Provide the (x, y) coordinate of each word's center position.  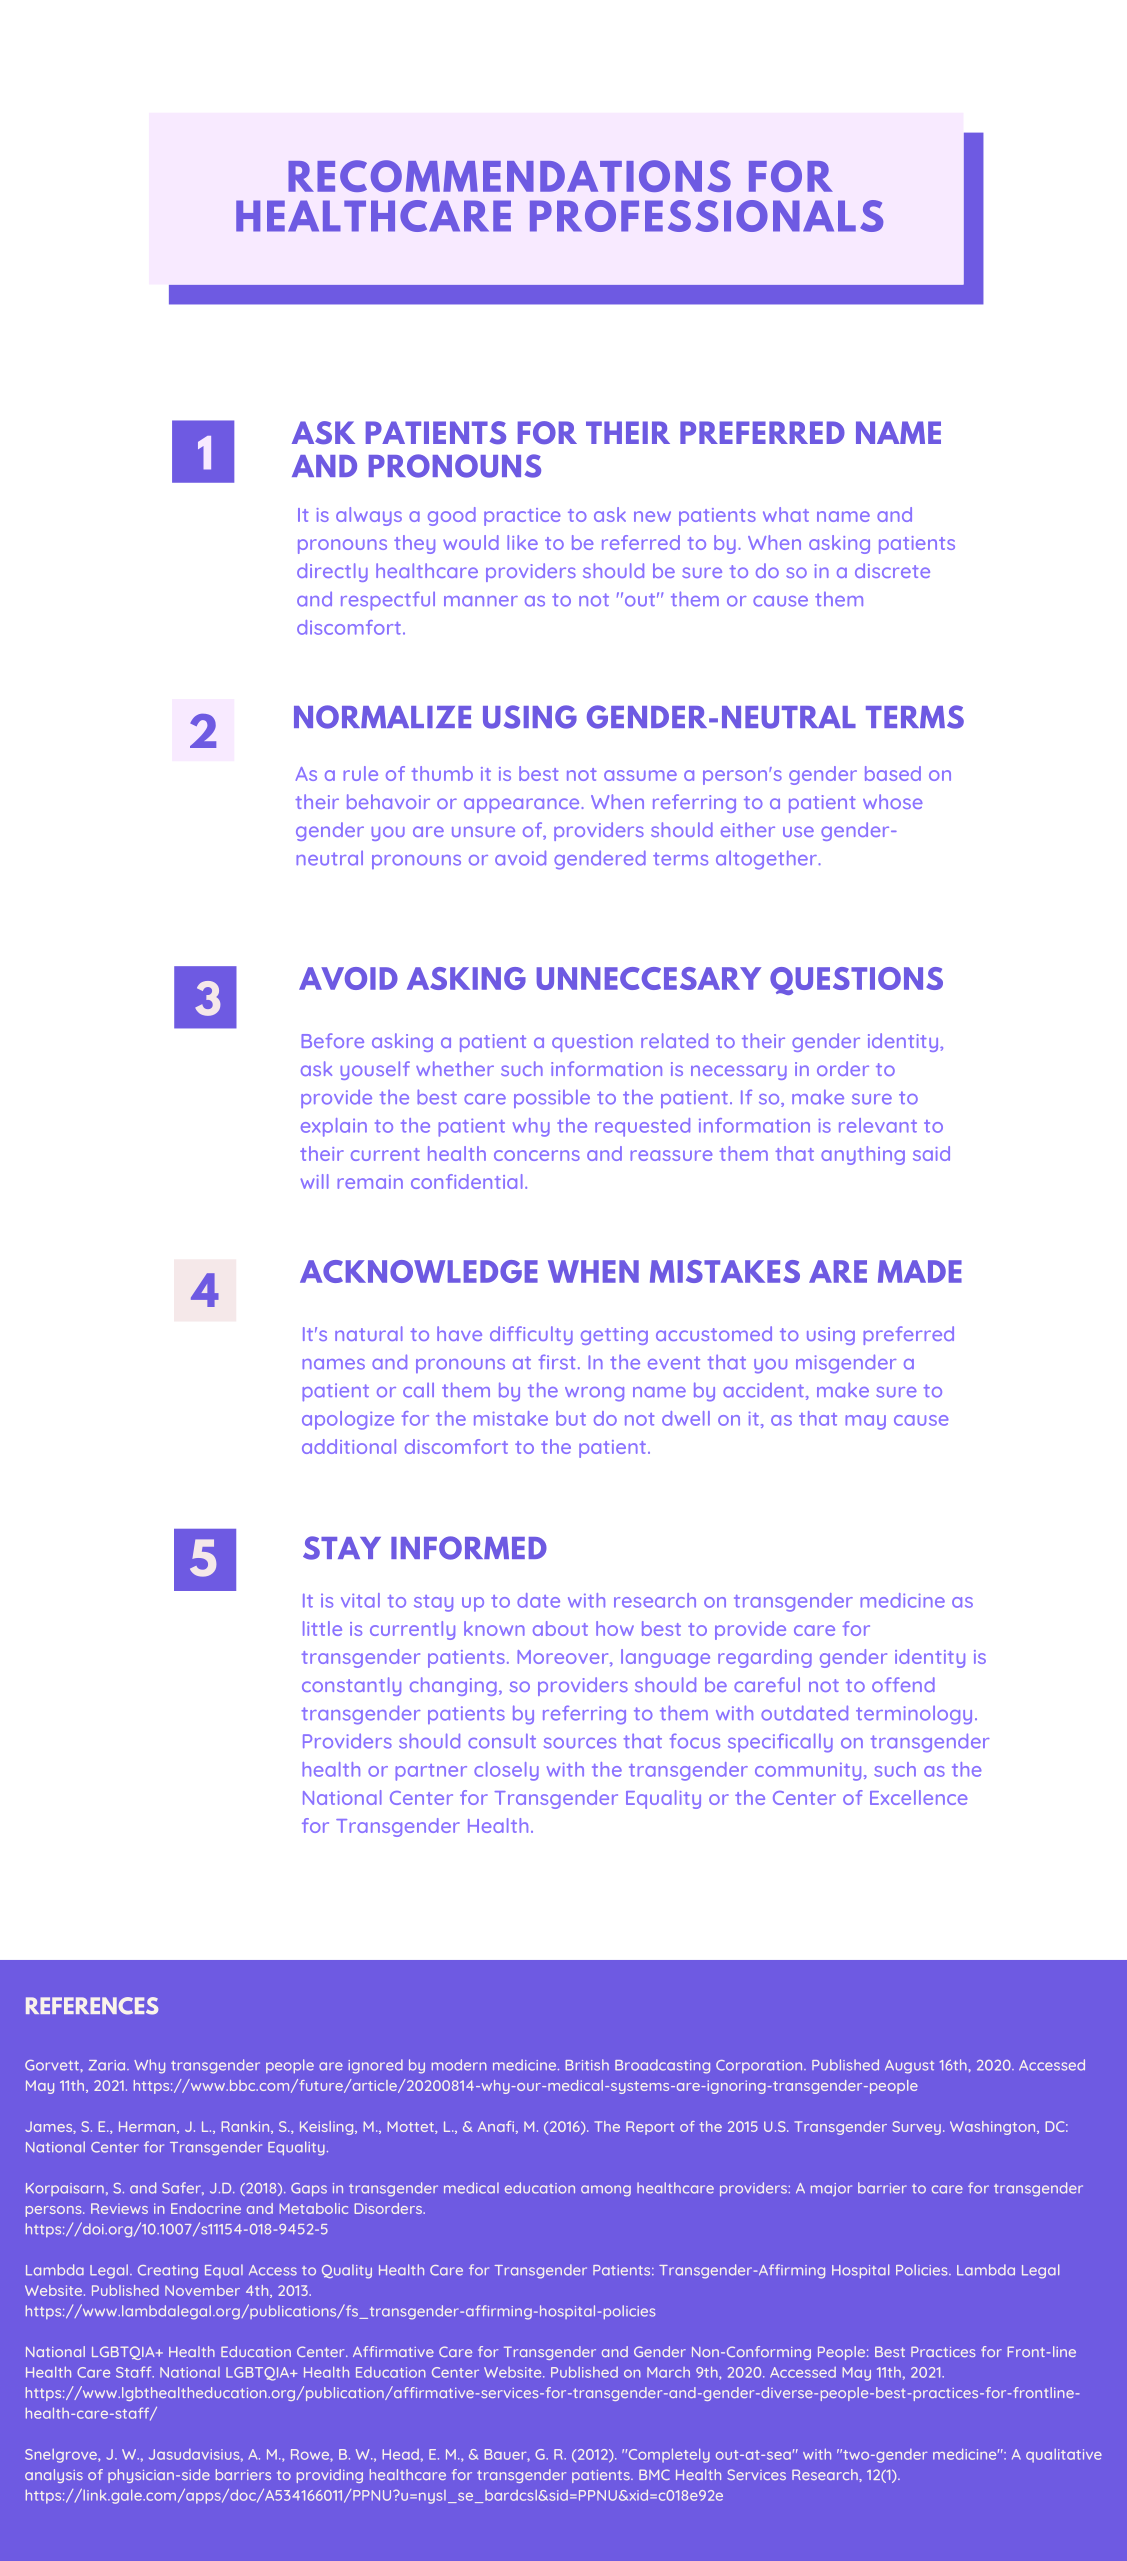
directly (332, 572)
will (315, 1181)
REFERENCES (92, 2006)
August (909, 2067)
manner (481, 601)
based (893, 773)
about (560, 1628)
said (931, 1153)
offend (903, 1684)
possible (552, 1099)
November (202, 2290)
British (587, 2065)
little (322, 1628)
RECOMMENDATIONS (509, 176)
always (369, 516)
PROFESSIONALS (706, 216)
